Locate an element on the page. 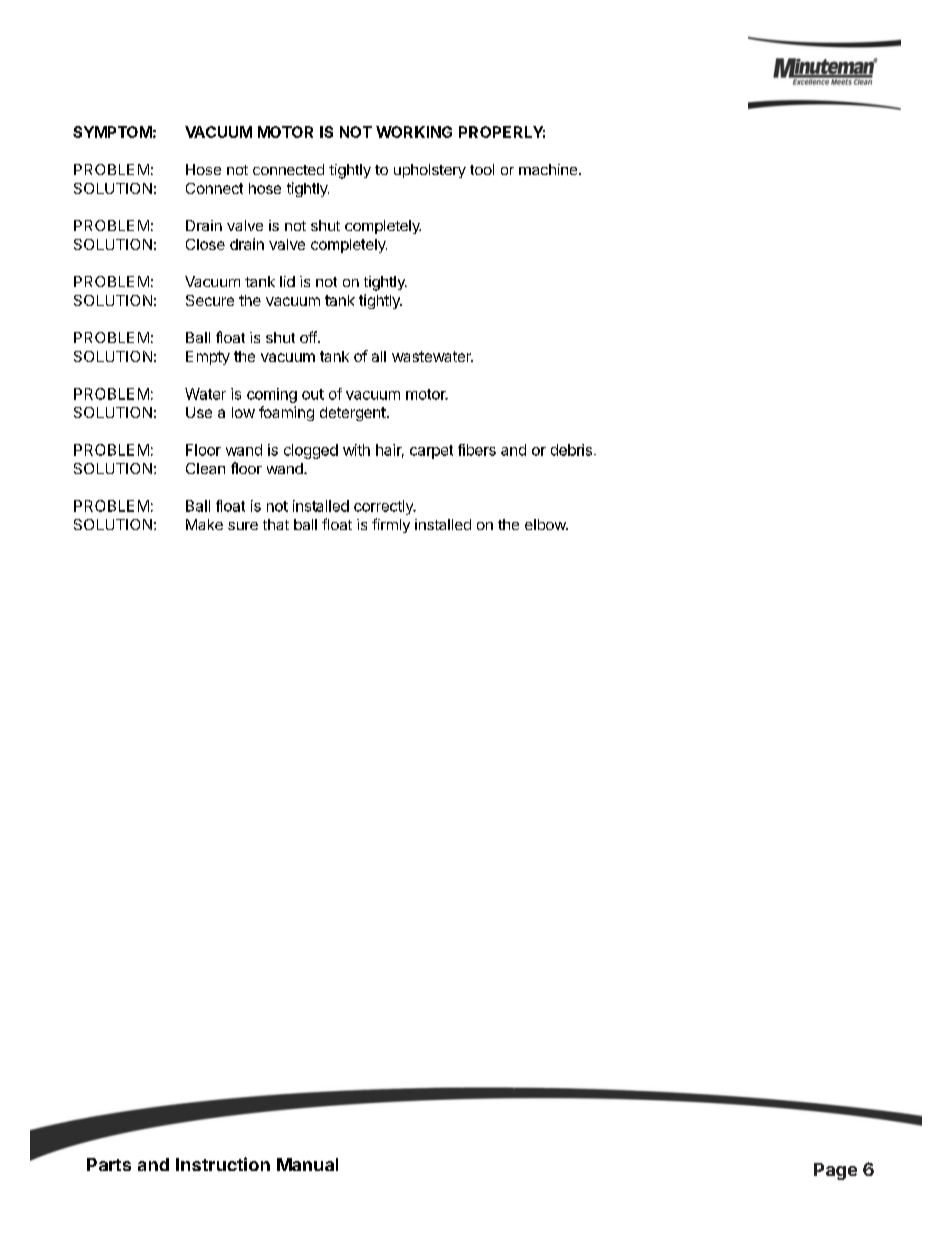  Page is located at coordinates (835, 1171).
